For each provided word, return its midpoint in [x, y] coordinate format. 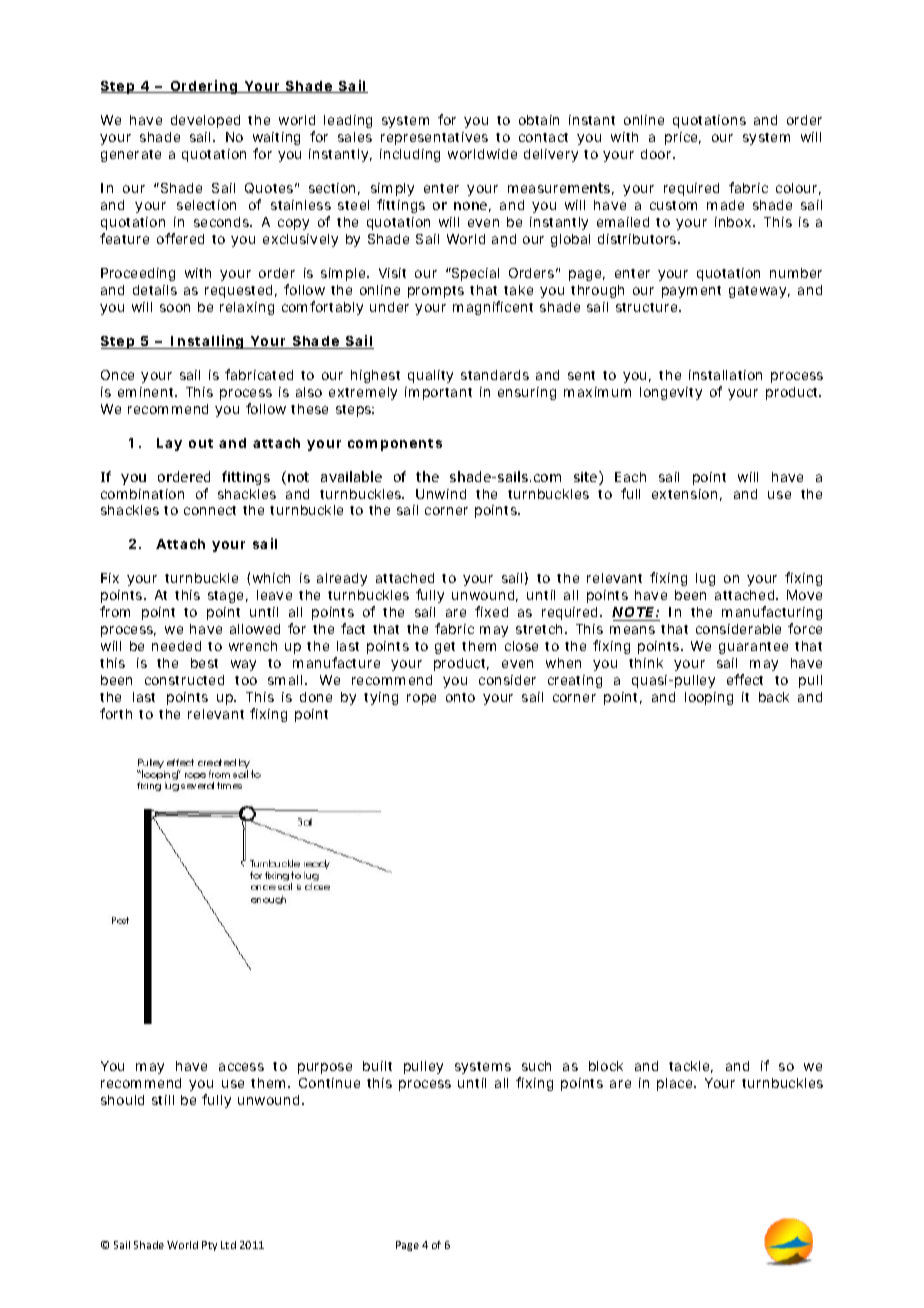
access [241, 1067]
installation [725, 375]
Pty [209, 1246]
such [536, 1066]
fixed [491, 611]
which [271, 578]
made [725, 205]
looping [709, 698]
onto [460, 697]
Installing [207, 342]
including [410, 155]
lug [705, 579]
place [676, 1084]
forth [116, 713]
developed [205, 121]
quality [430, 376]
